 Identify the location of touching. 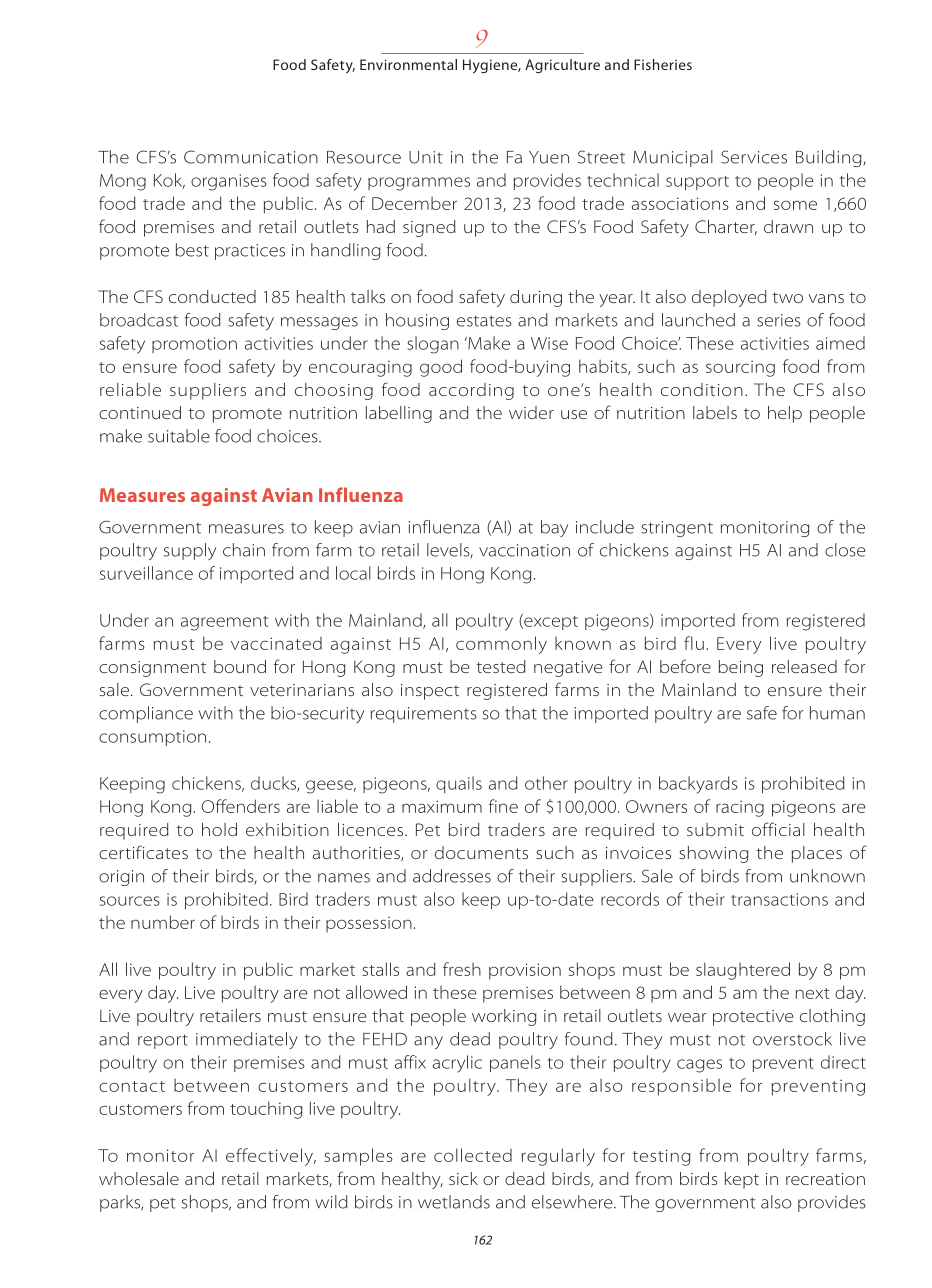
(266, 1110).
